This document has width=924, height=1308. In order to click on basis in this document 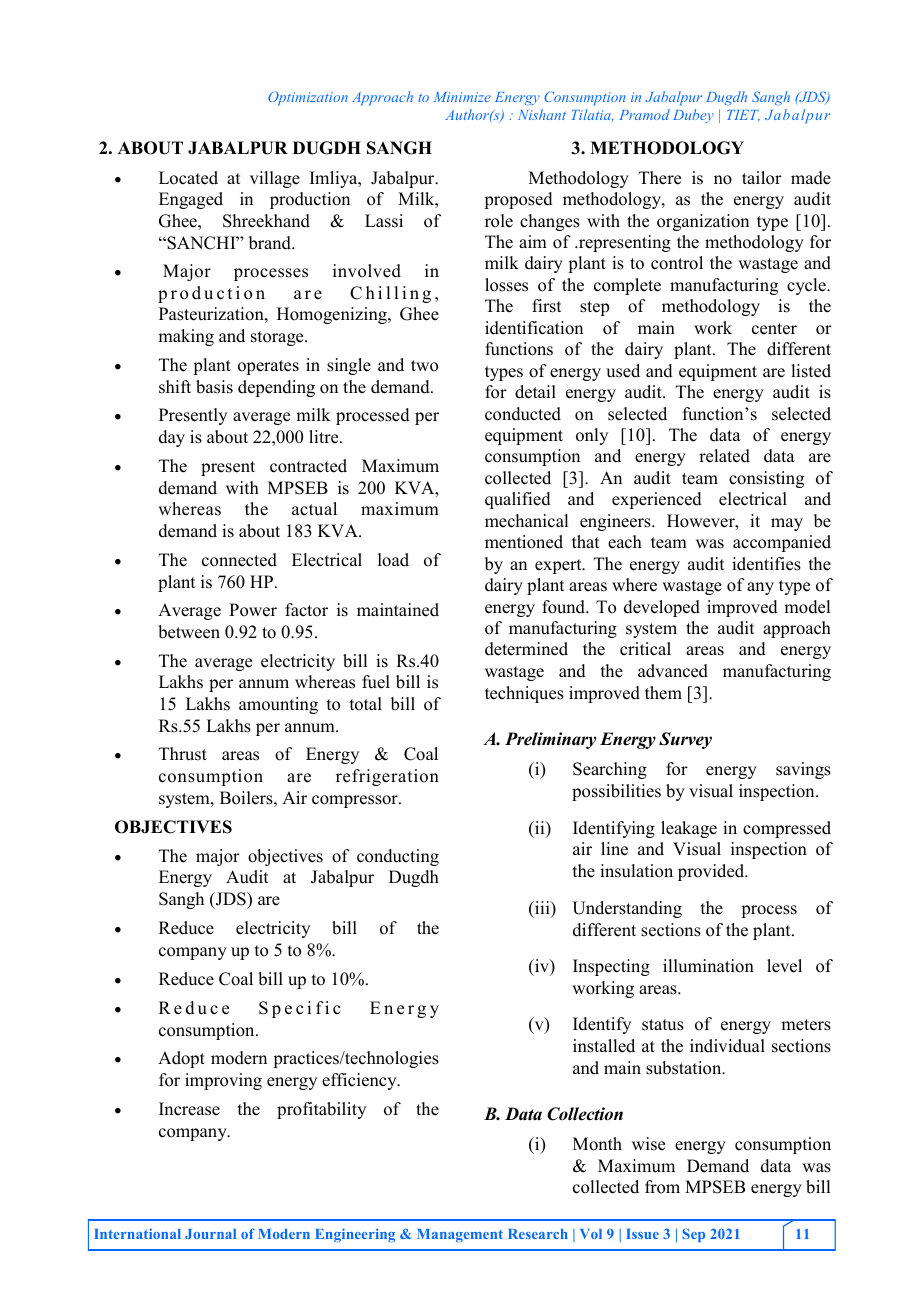, I will do `click(214, 387)`.
